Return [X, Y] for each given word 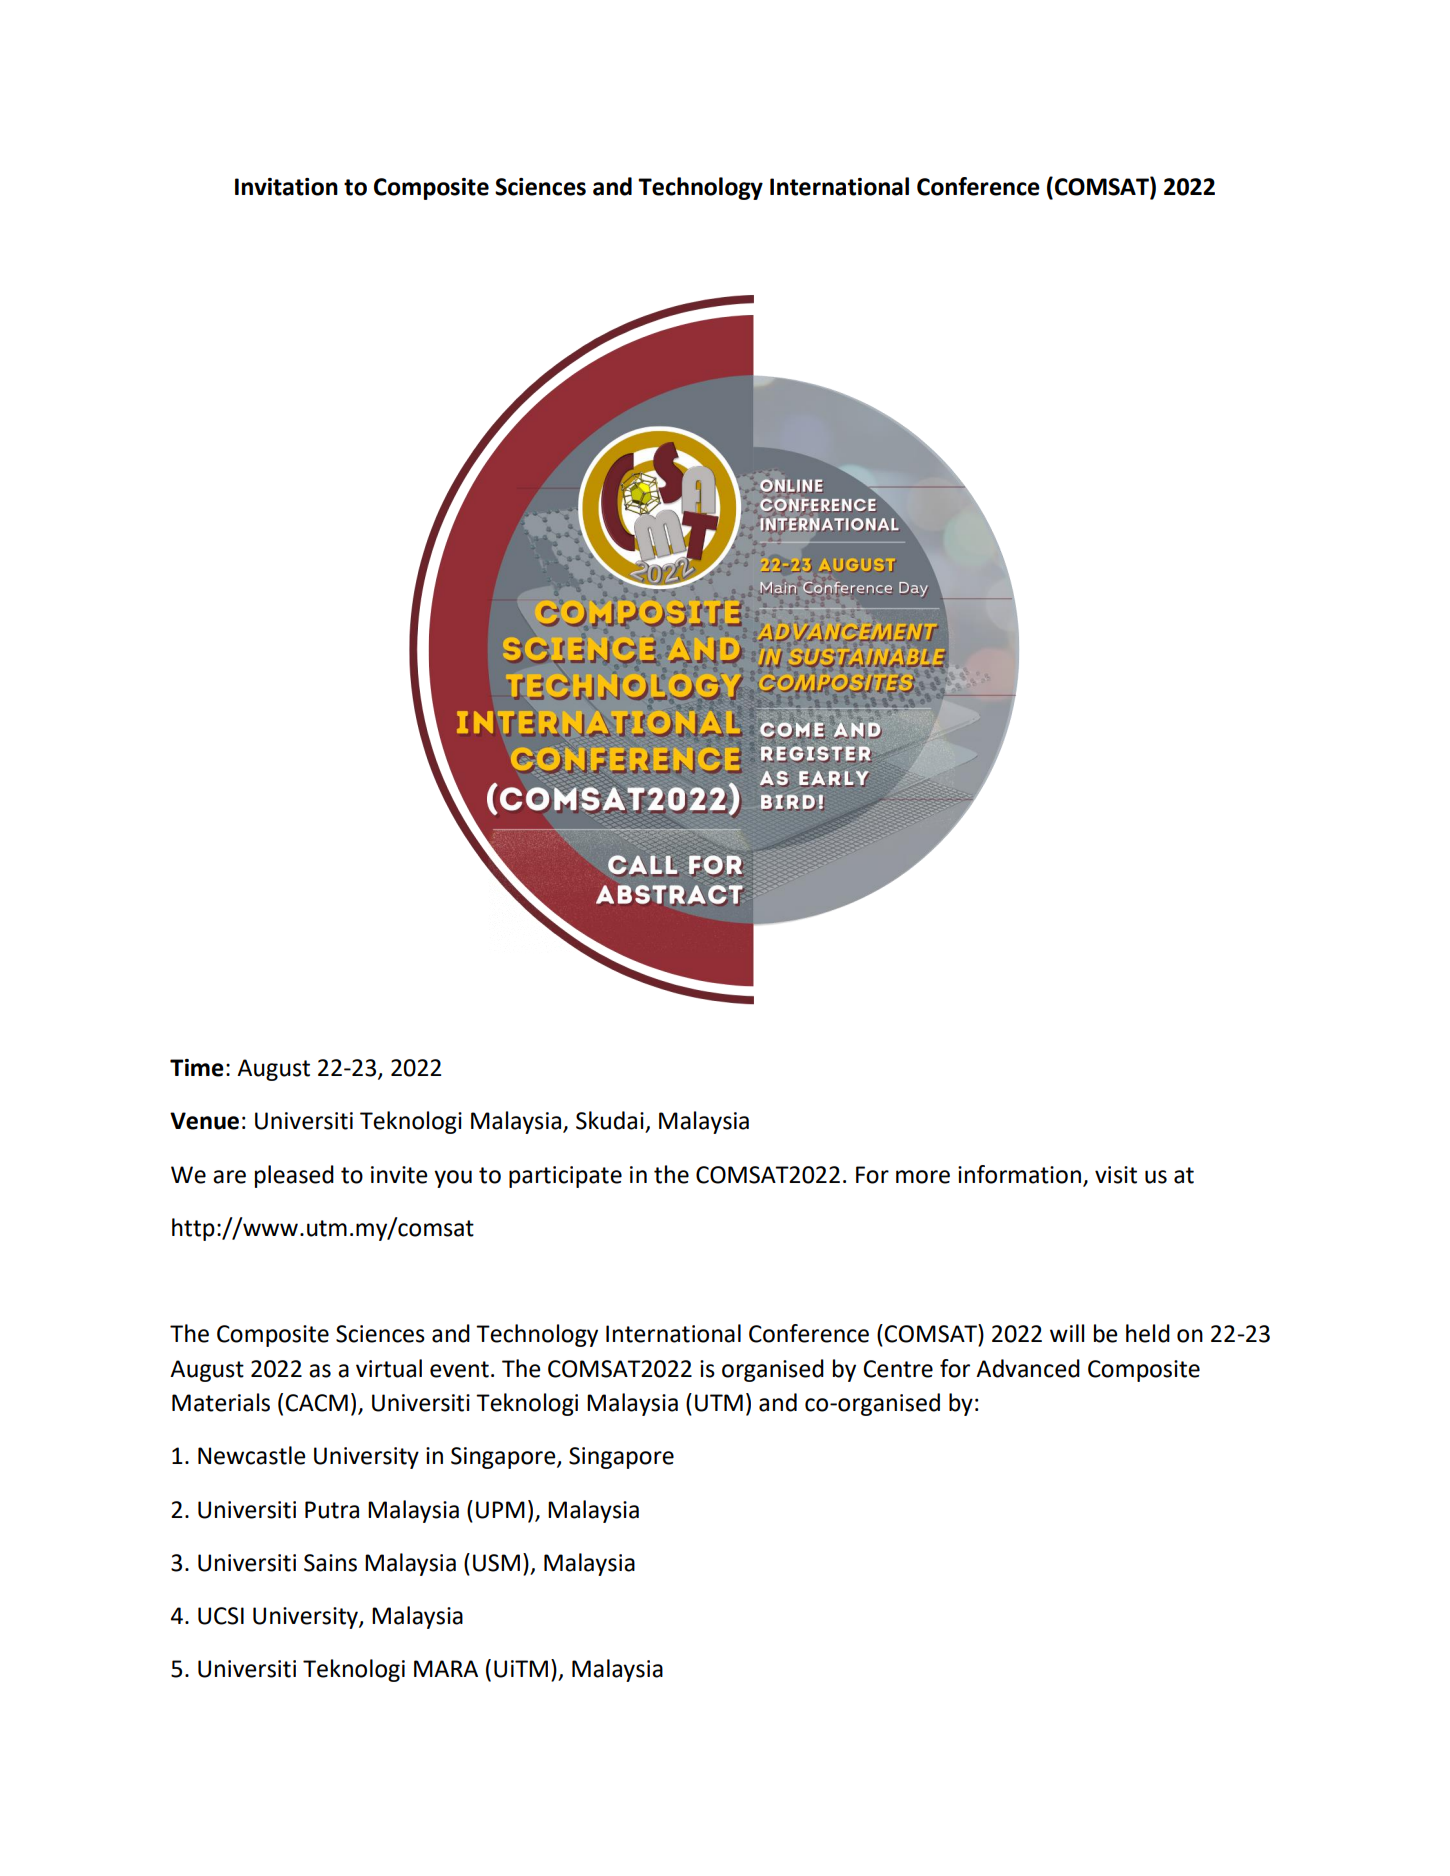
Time [197, 1068]
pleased [294, 1176]
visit [1116, 1175]
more [923, 1177]
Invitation [286, 187]
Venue [204, 1121]
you [453, 1179]
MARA [446, 1668]
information [1019, 1174]
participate [565, 1177]
